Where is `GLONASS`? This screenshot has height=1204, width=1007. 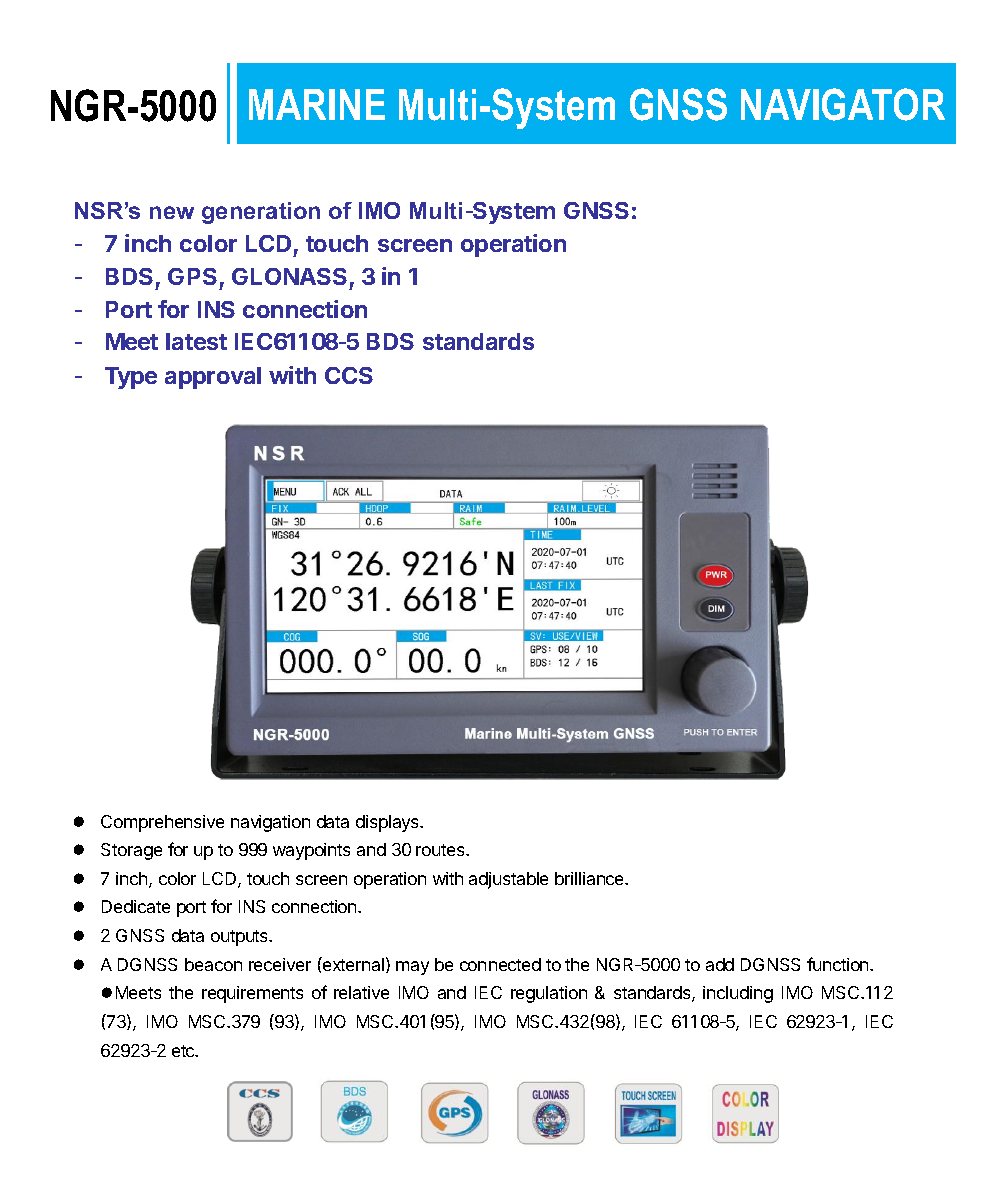 GLONASS is located at coordinates (289, 276).
